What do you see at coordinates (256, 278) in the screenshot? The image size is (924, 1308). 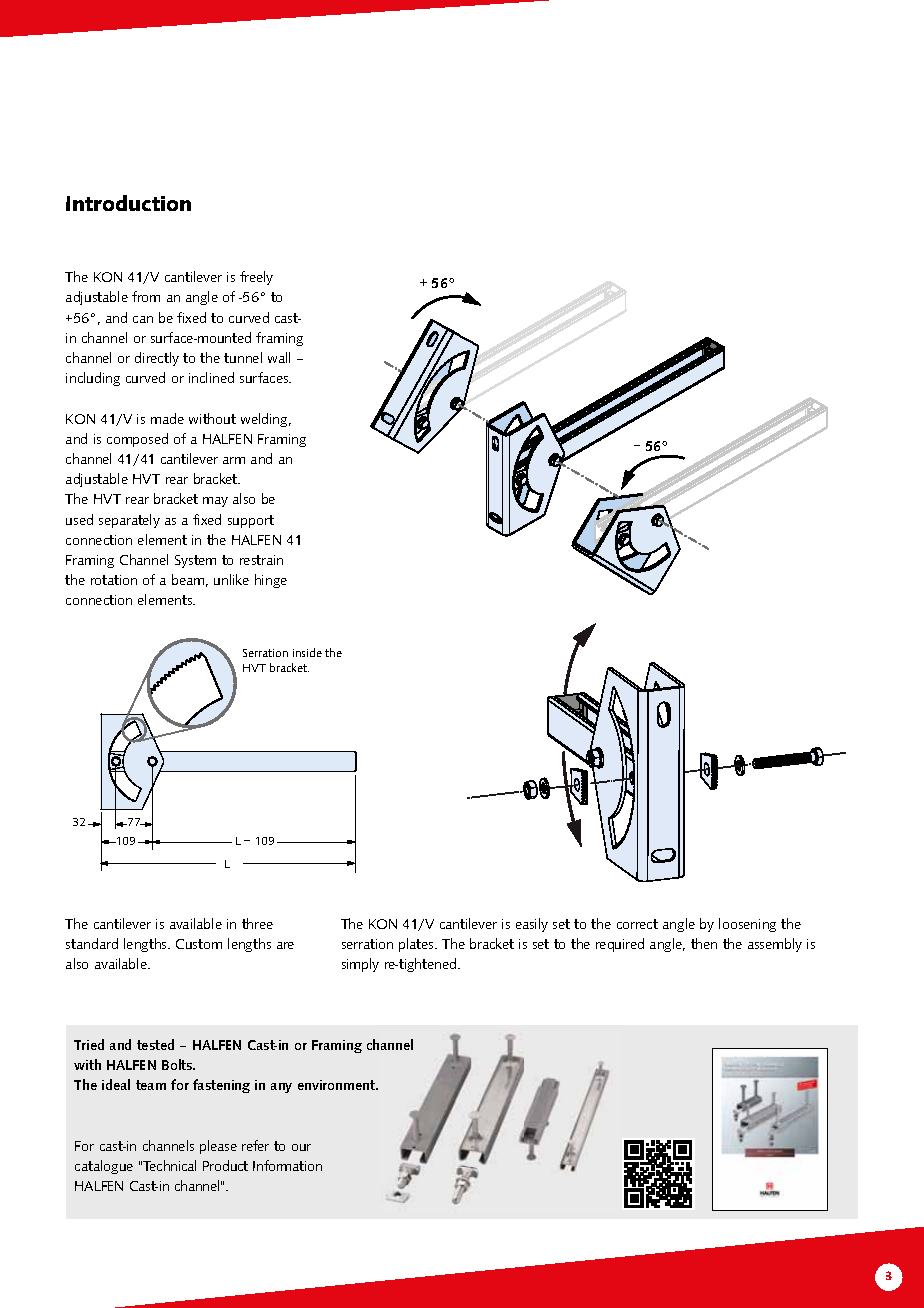 I see `freely` at bounding box center [256, 278].
